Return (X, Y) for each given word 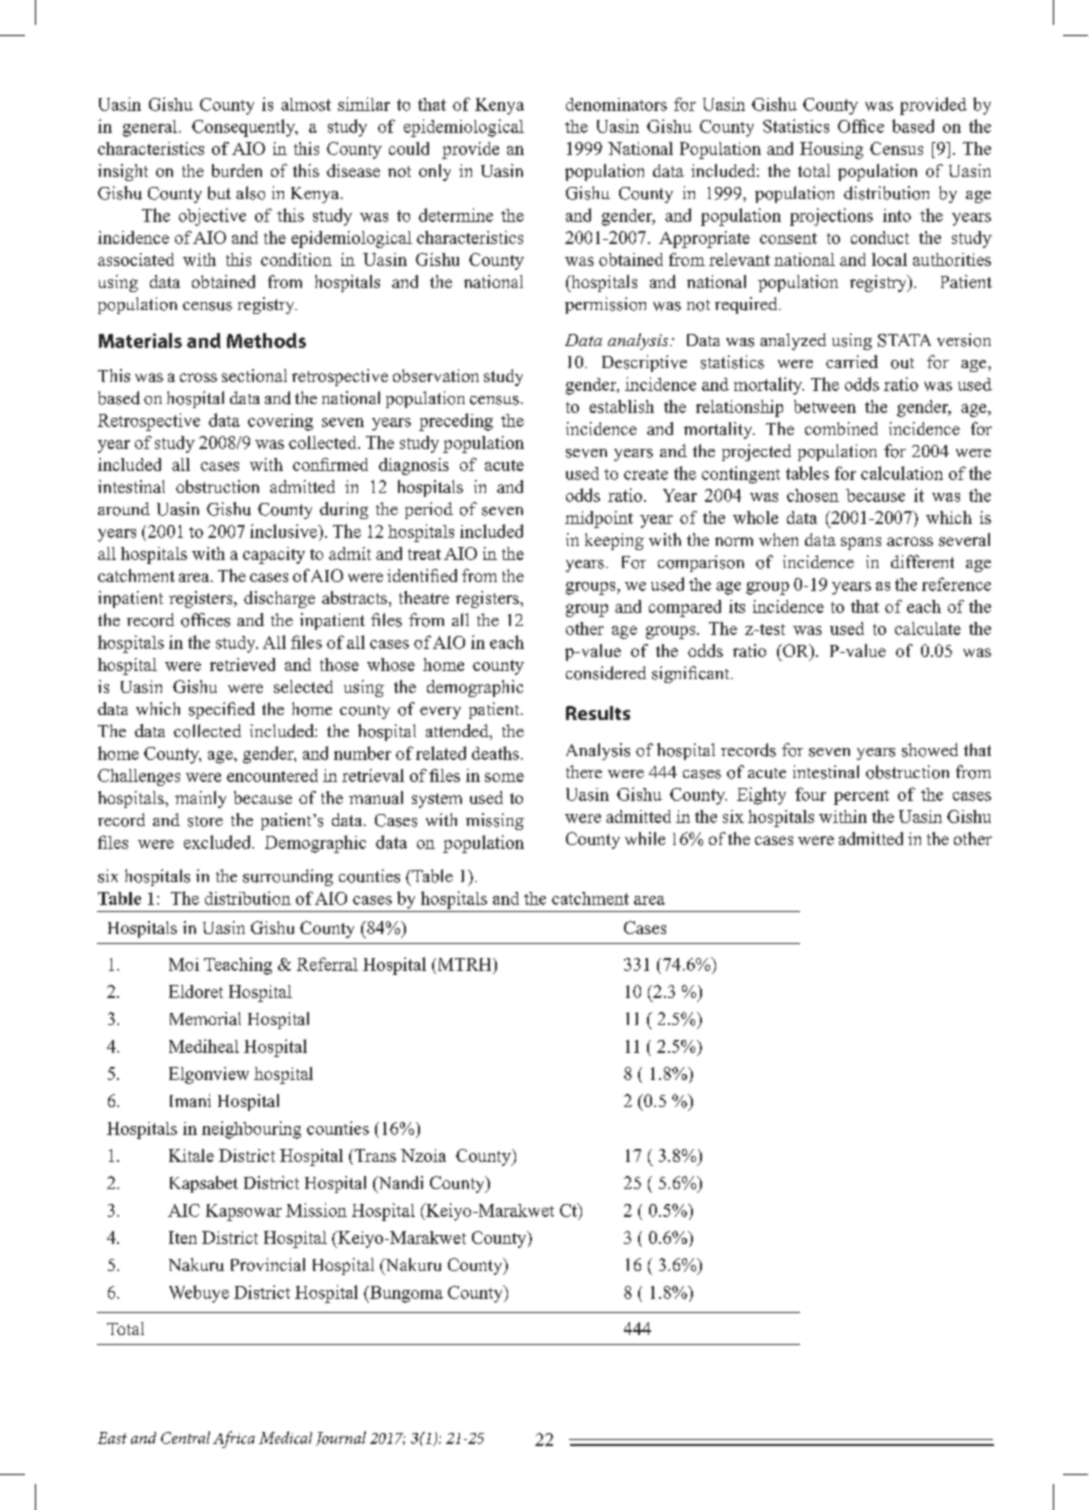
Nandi (399, 1184)
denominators (616, 104)
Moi (184, 964)
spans (861, 543)
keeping (614, 541)
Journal (341, 1438)
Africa (234, 1439)
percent (861, 797)
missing (495, 821)
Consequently (245, 128)
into (897, 215)
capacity (274, 555)
